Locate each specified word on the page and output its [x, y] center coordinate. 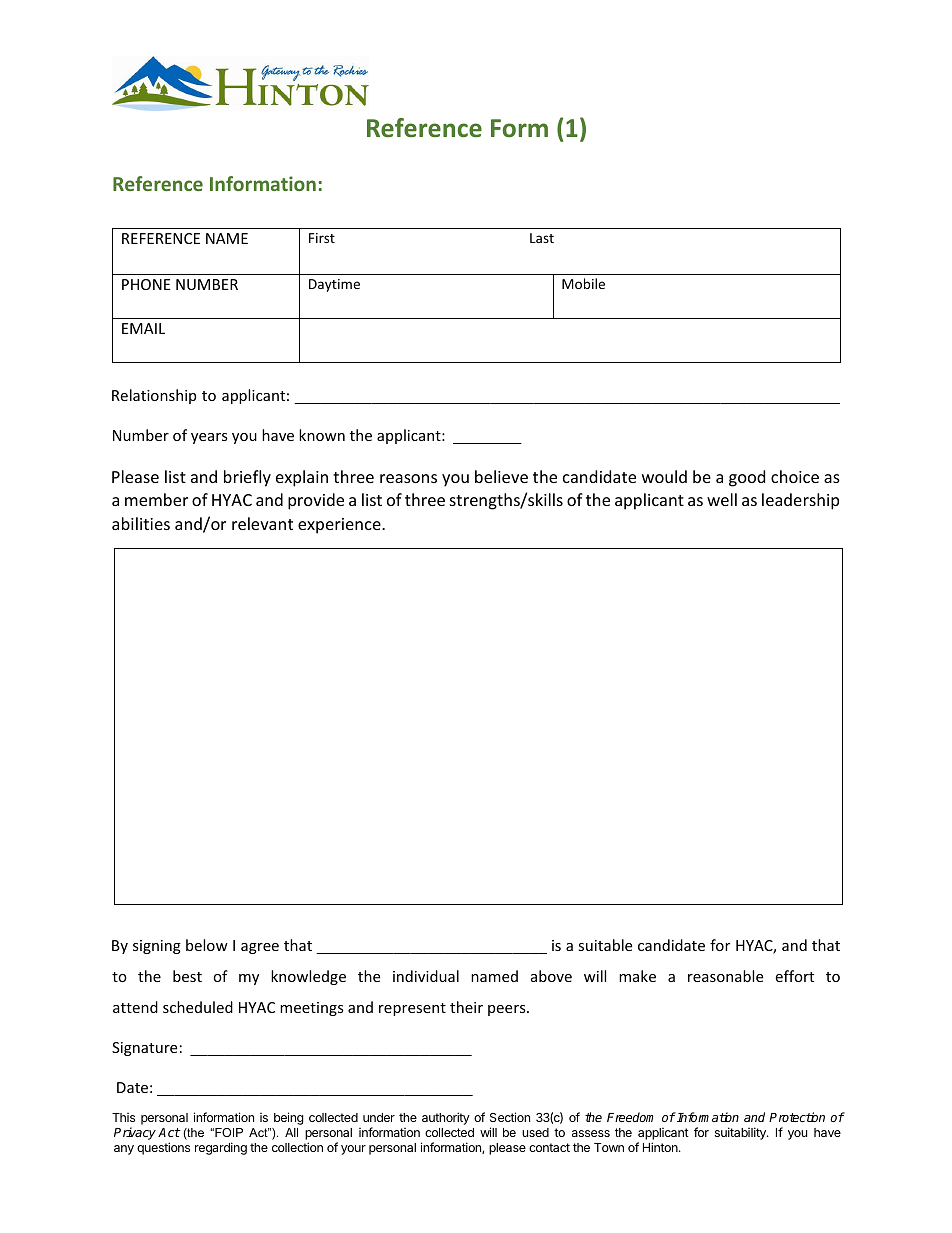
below [207, 945]
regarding [221, 1148]
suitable [605, 945]
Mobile [583, 283]
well [722, 499]
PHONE [146, 284]
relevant [262, 523]
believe [501, 476]
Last [542, 238]
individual [426, 976]
